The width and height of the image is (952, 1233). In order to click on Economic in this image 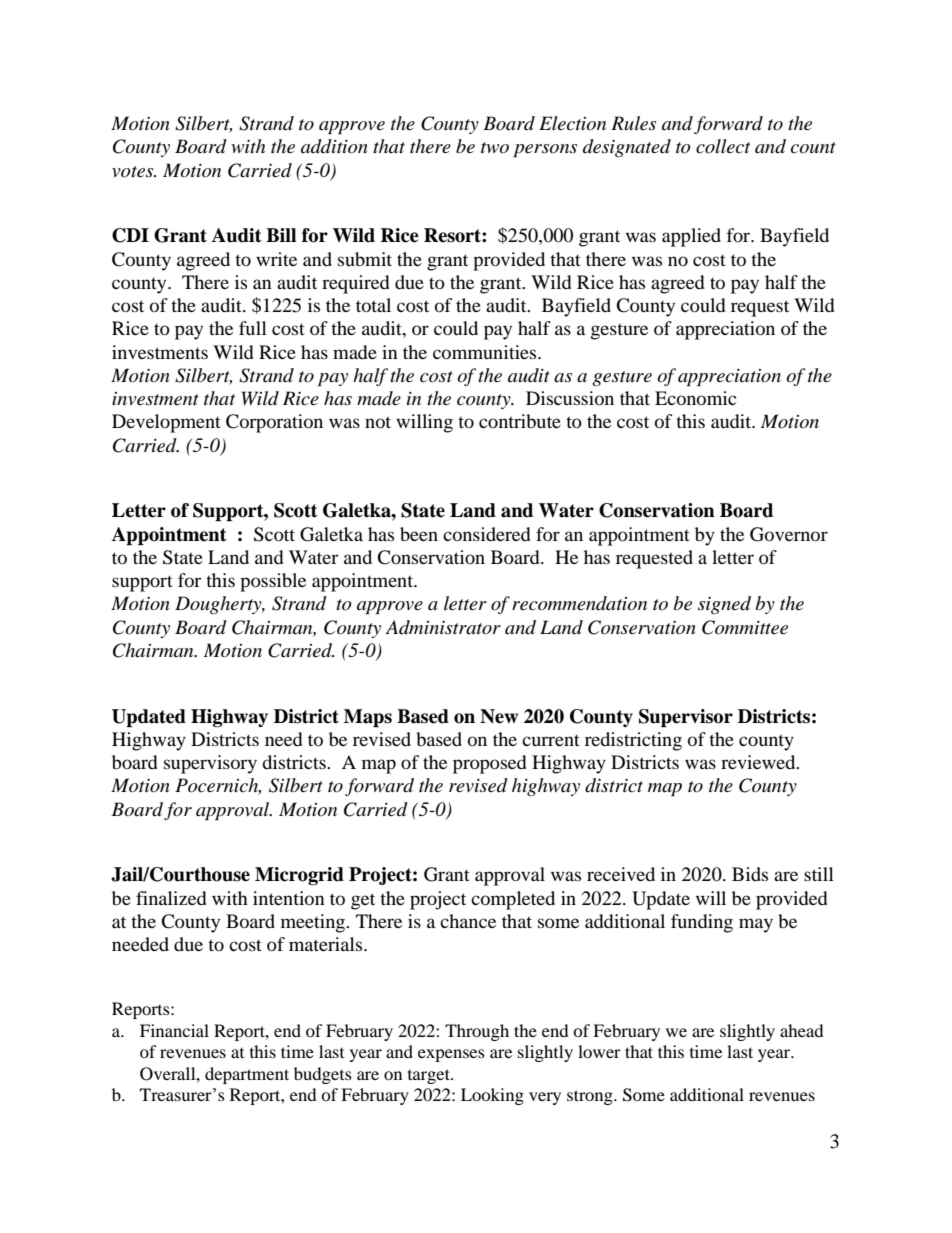, I will do `click(695, 398)`.
